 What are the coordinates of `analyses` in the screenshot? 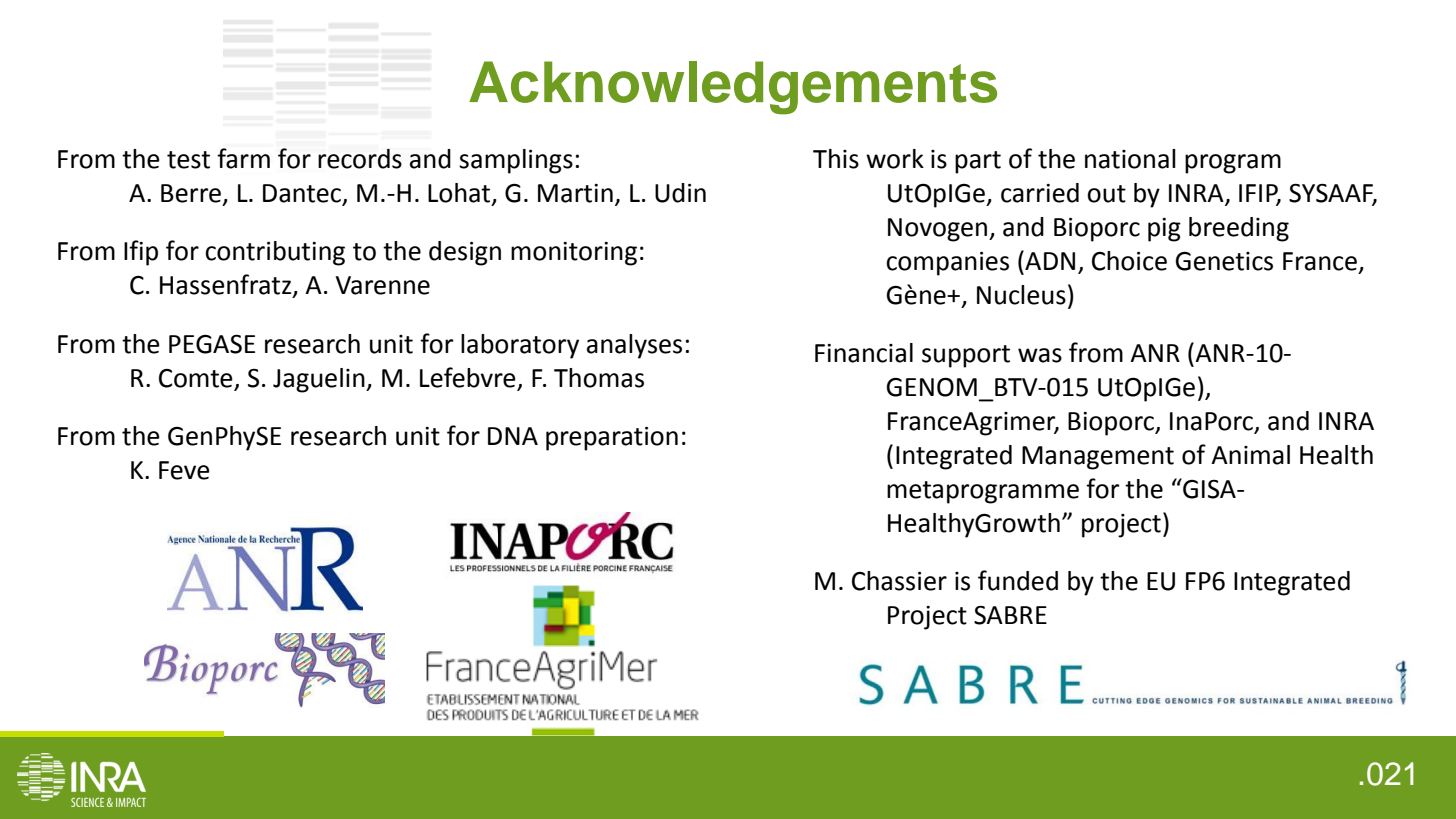 It's located at (634, 346).
